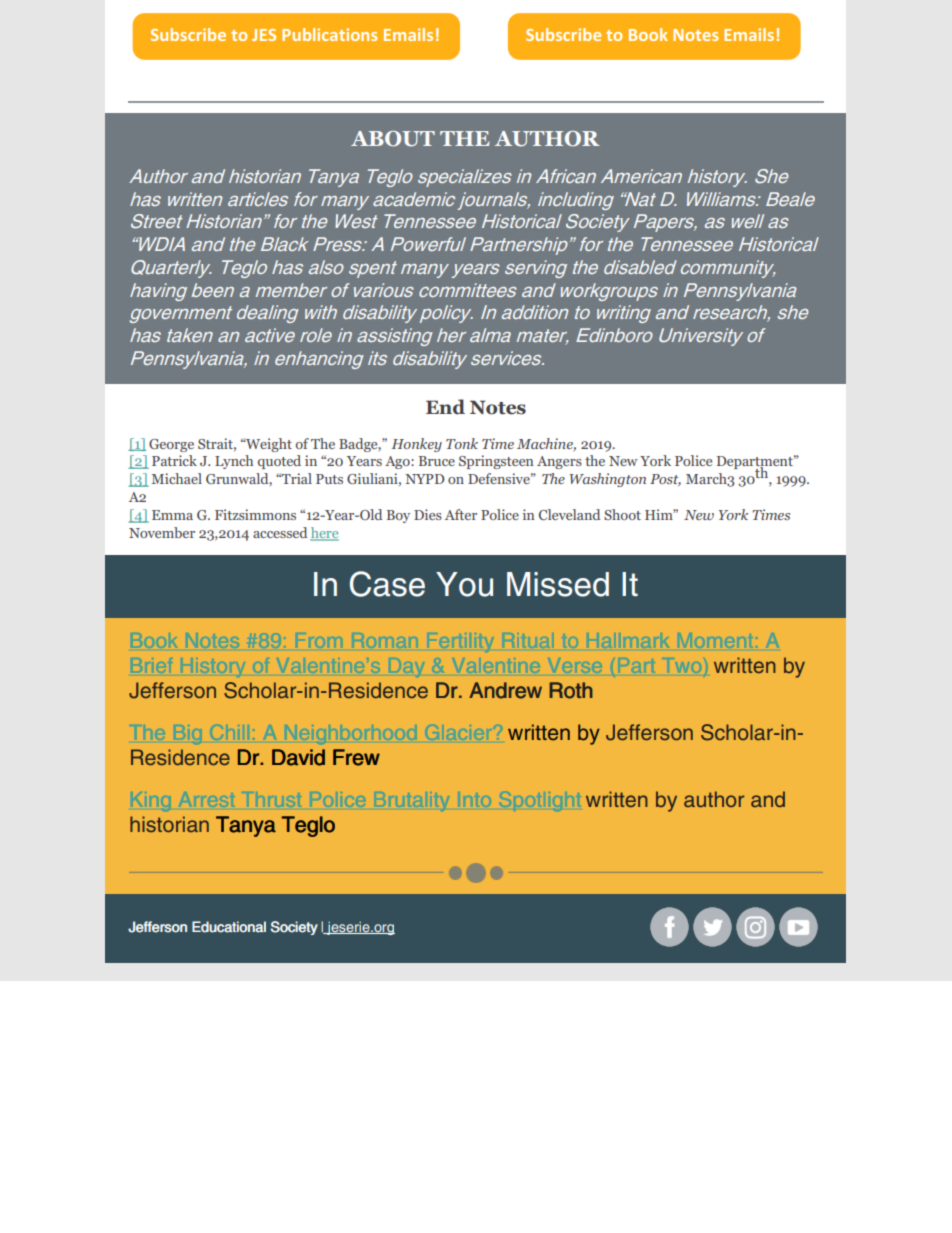 The height and width of the screenshot is (1233, 952). What do you see at coordinates (234, 462) in the screenshot?
I see `Lynch` at bounding box center [234, 462].
